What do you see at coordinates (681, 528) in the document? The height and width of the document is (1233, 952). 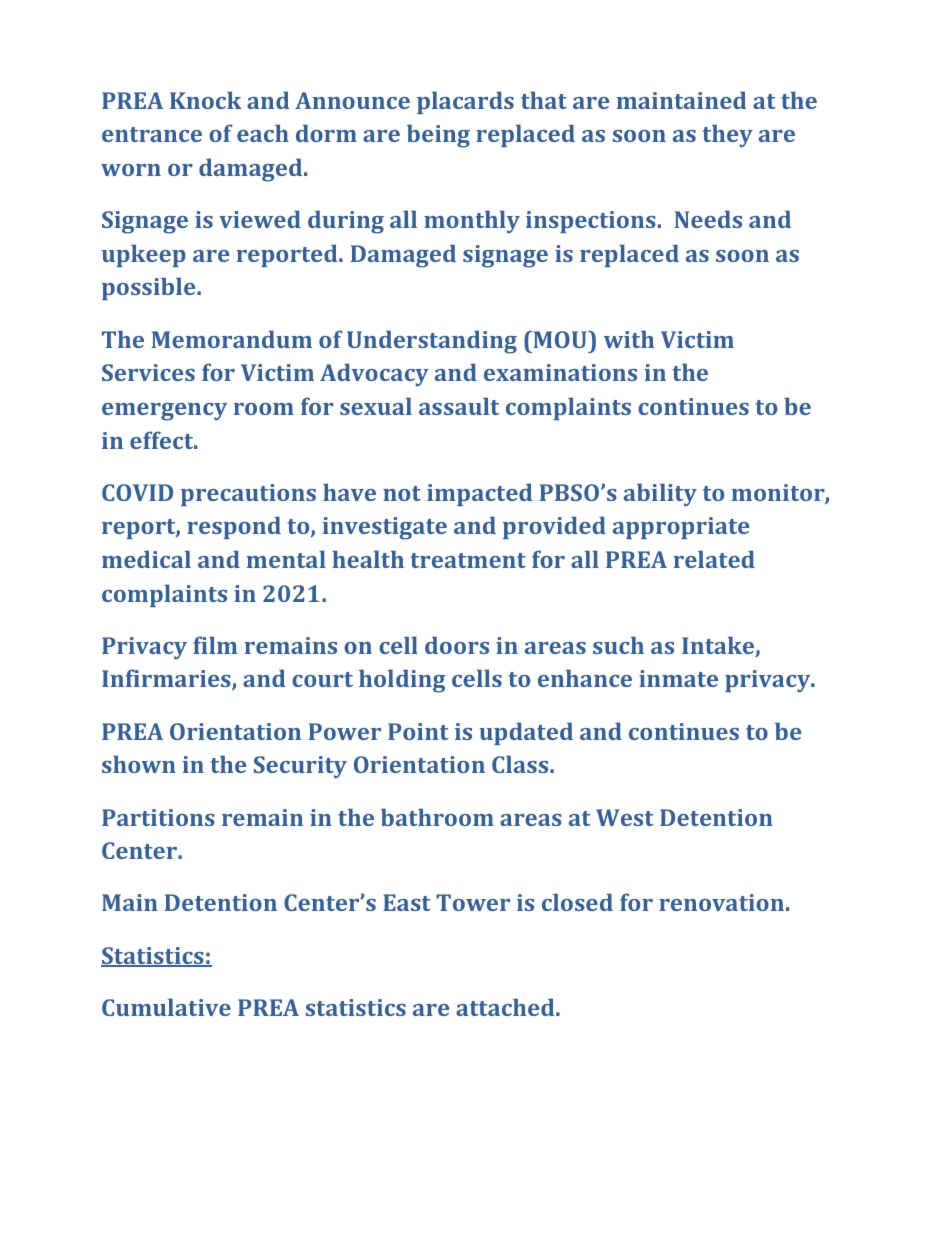 I see `appropriate` at bounding box center [681, 528].
